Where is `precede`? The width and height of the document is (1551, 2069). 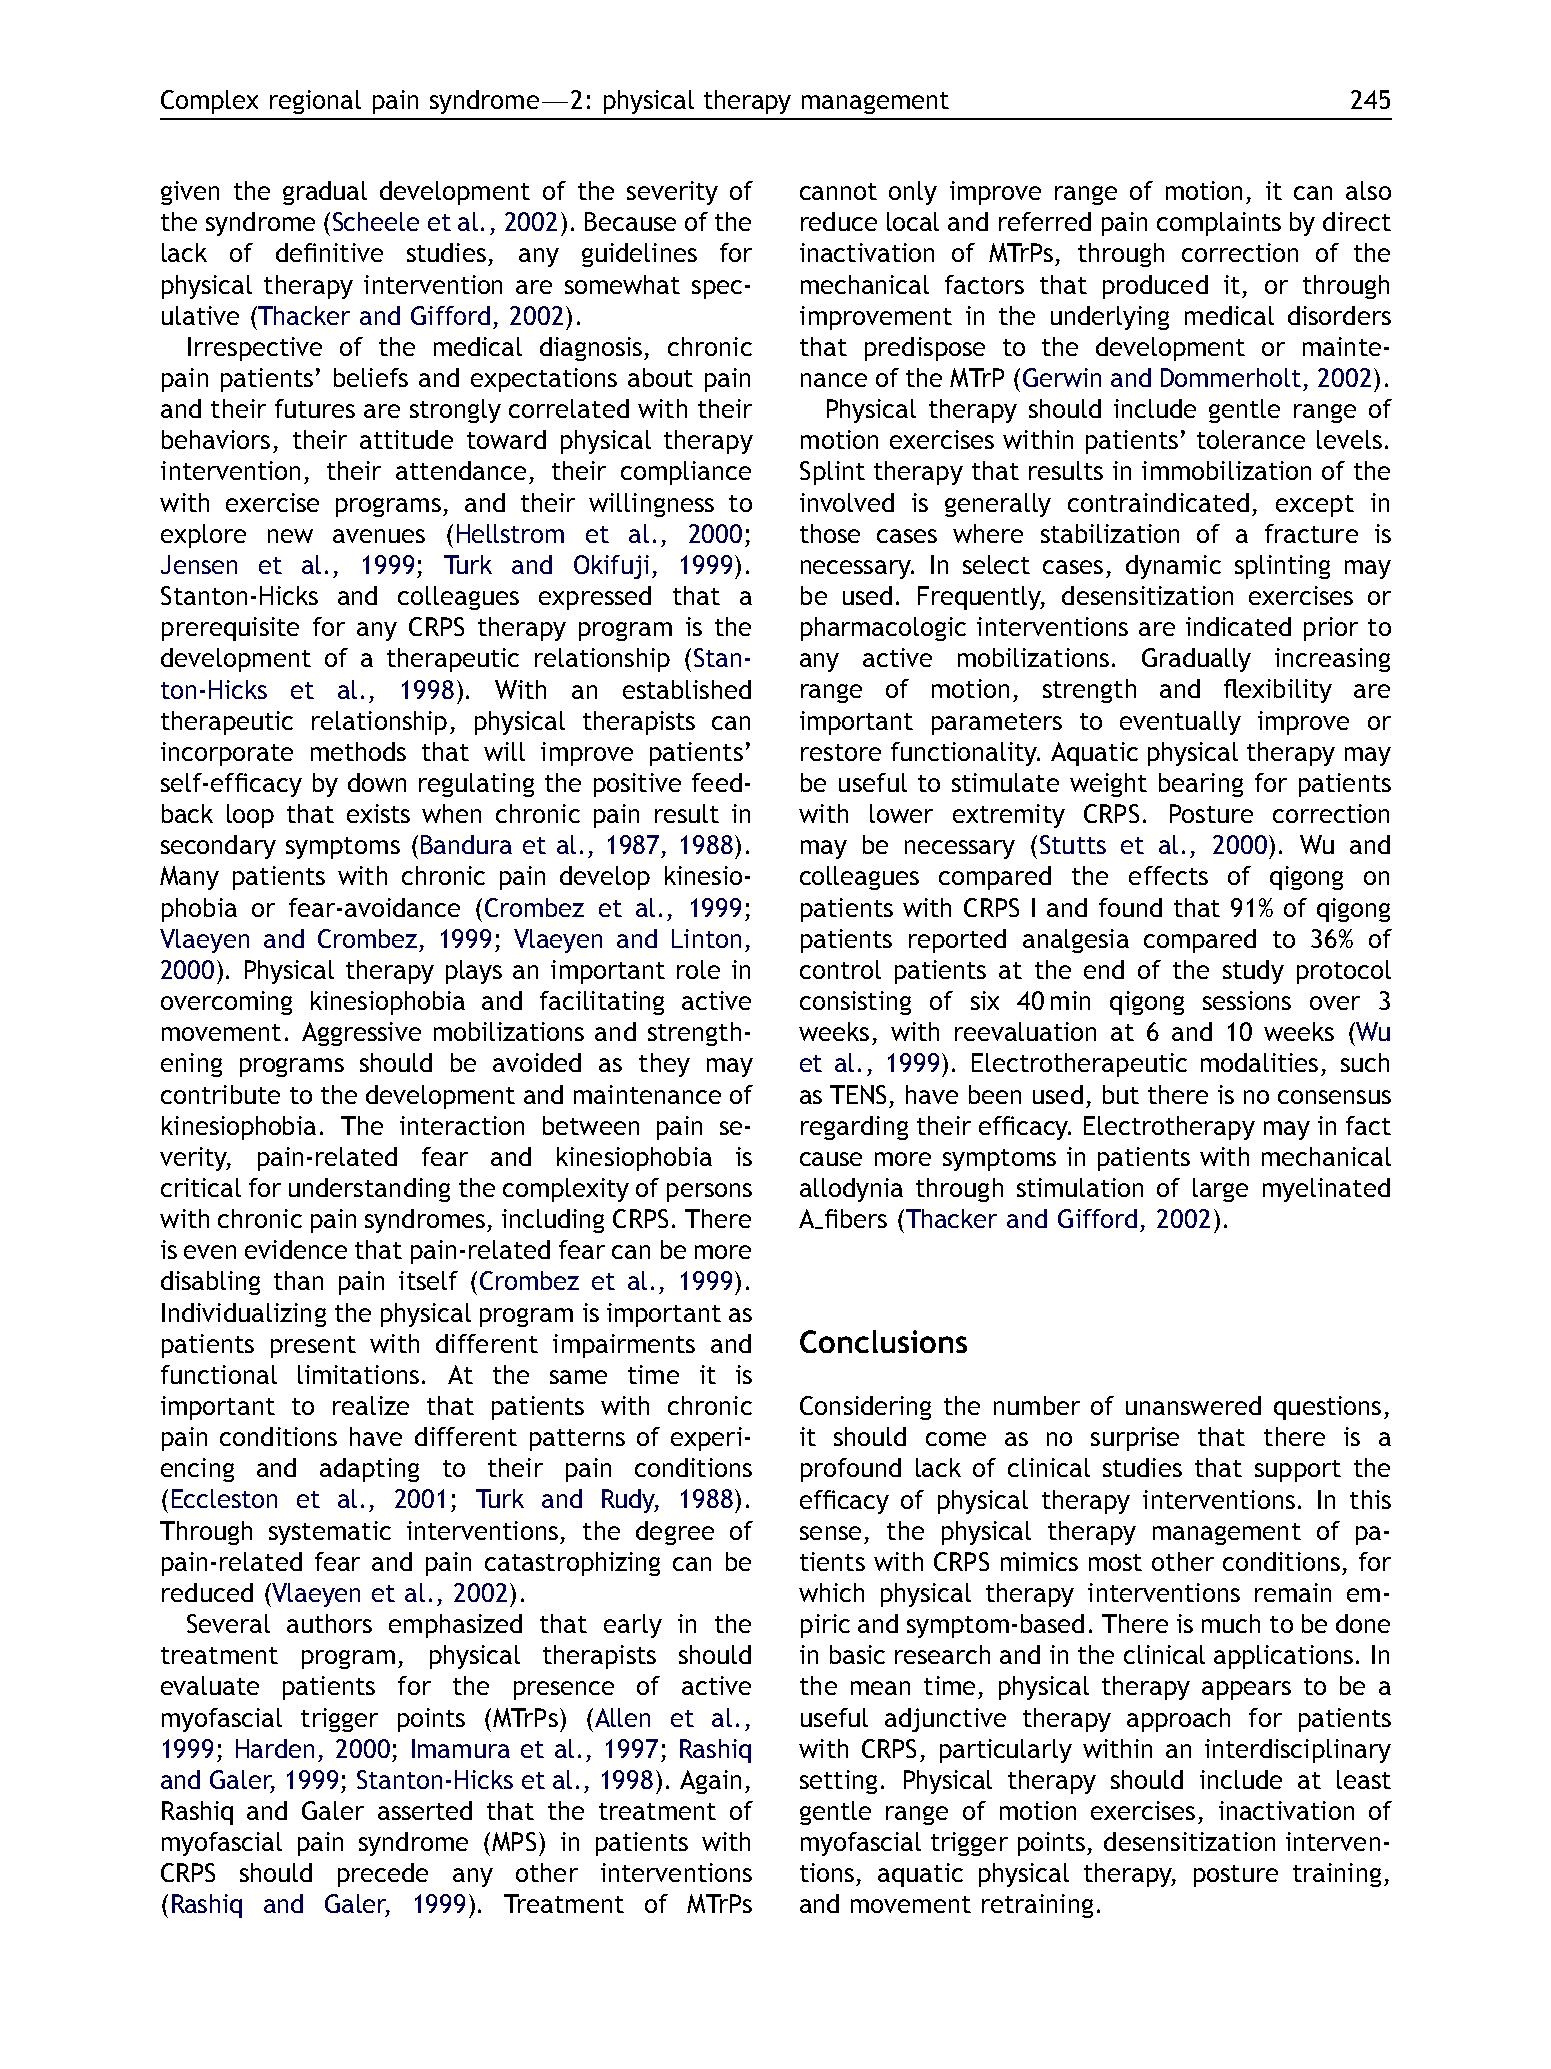 precede is located at coordinates (383, 1875).
